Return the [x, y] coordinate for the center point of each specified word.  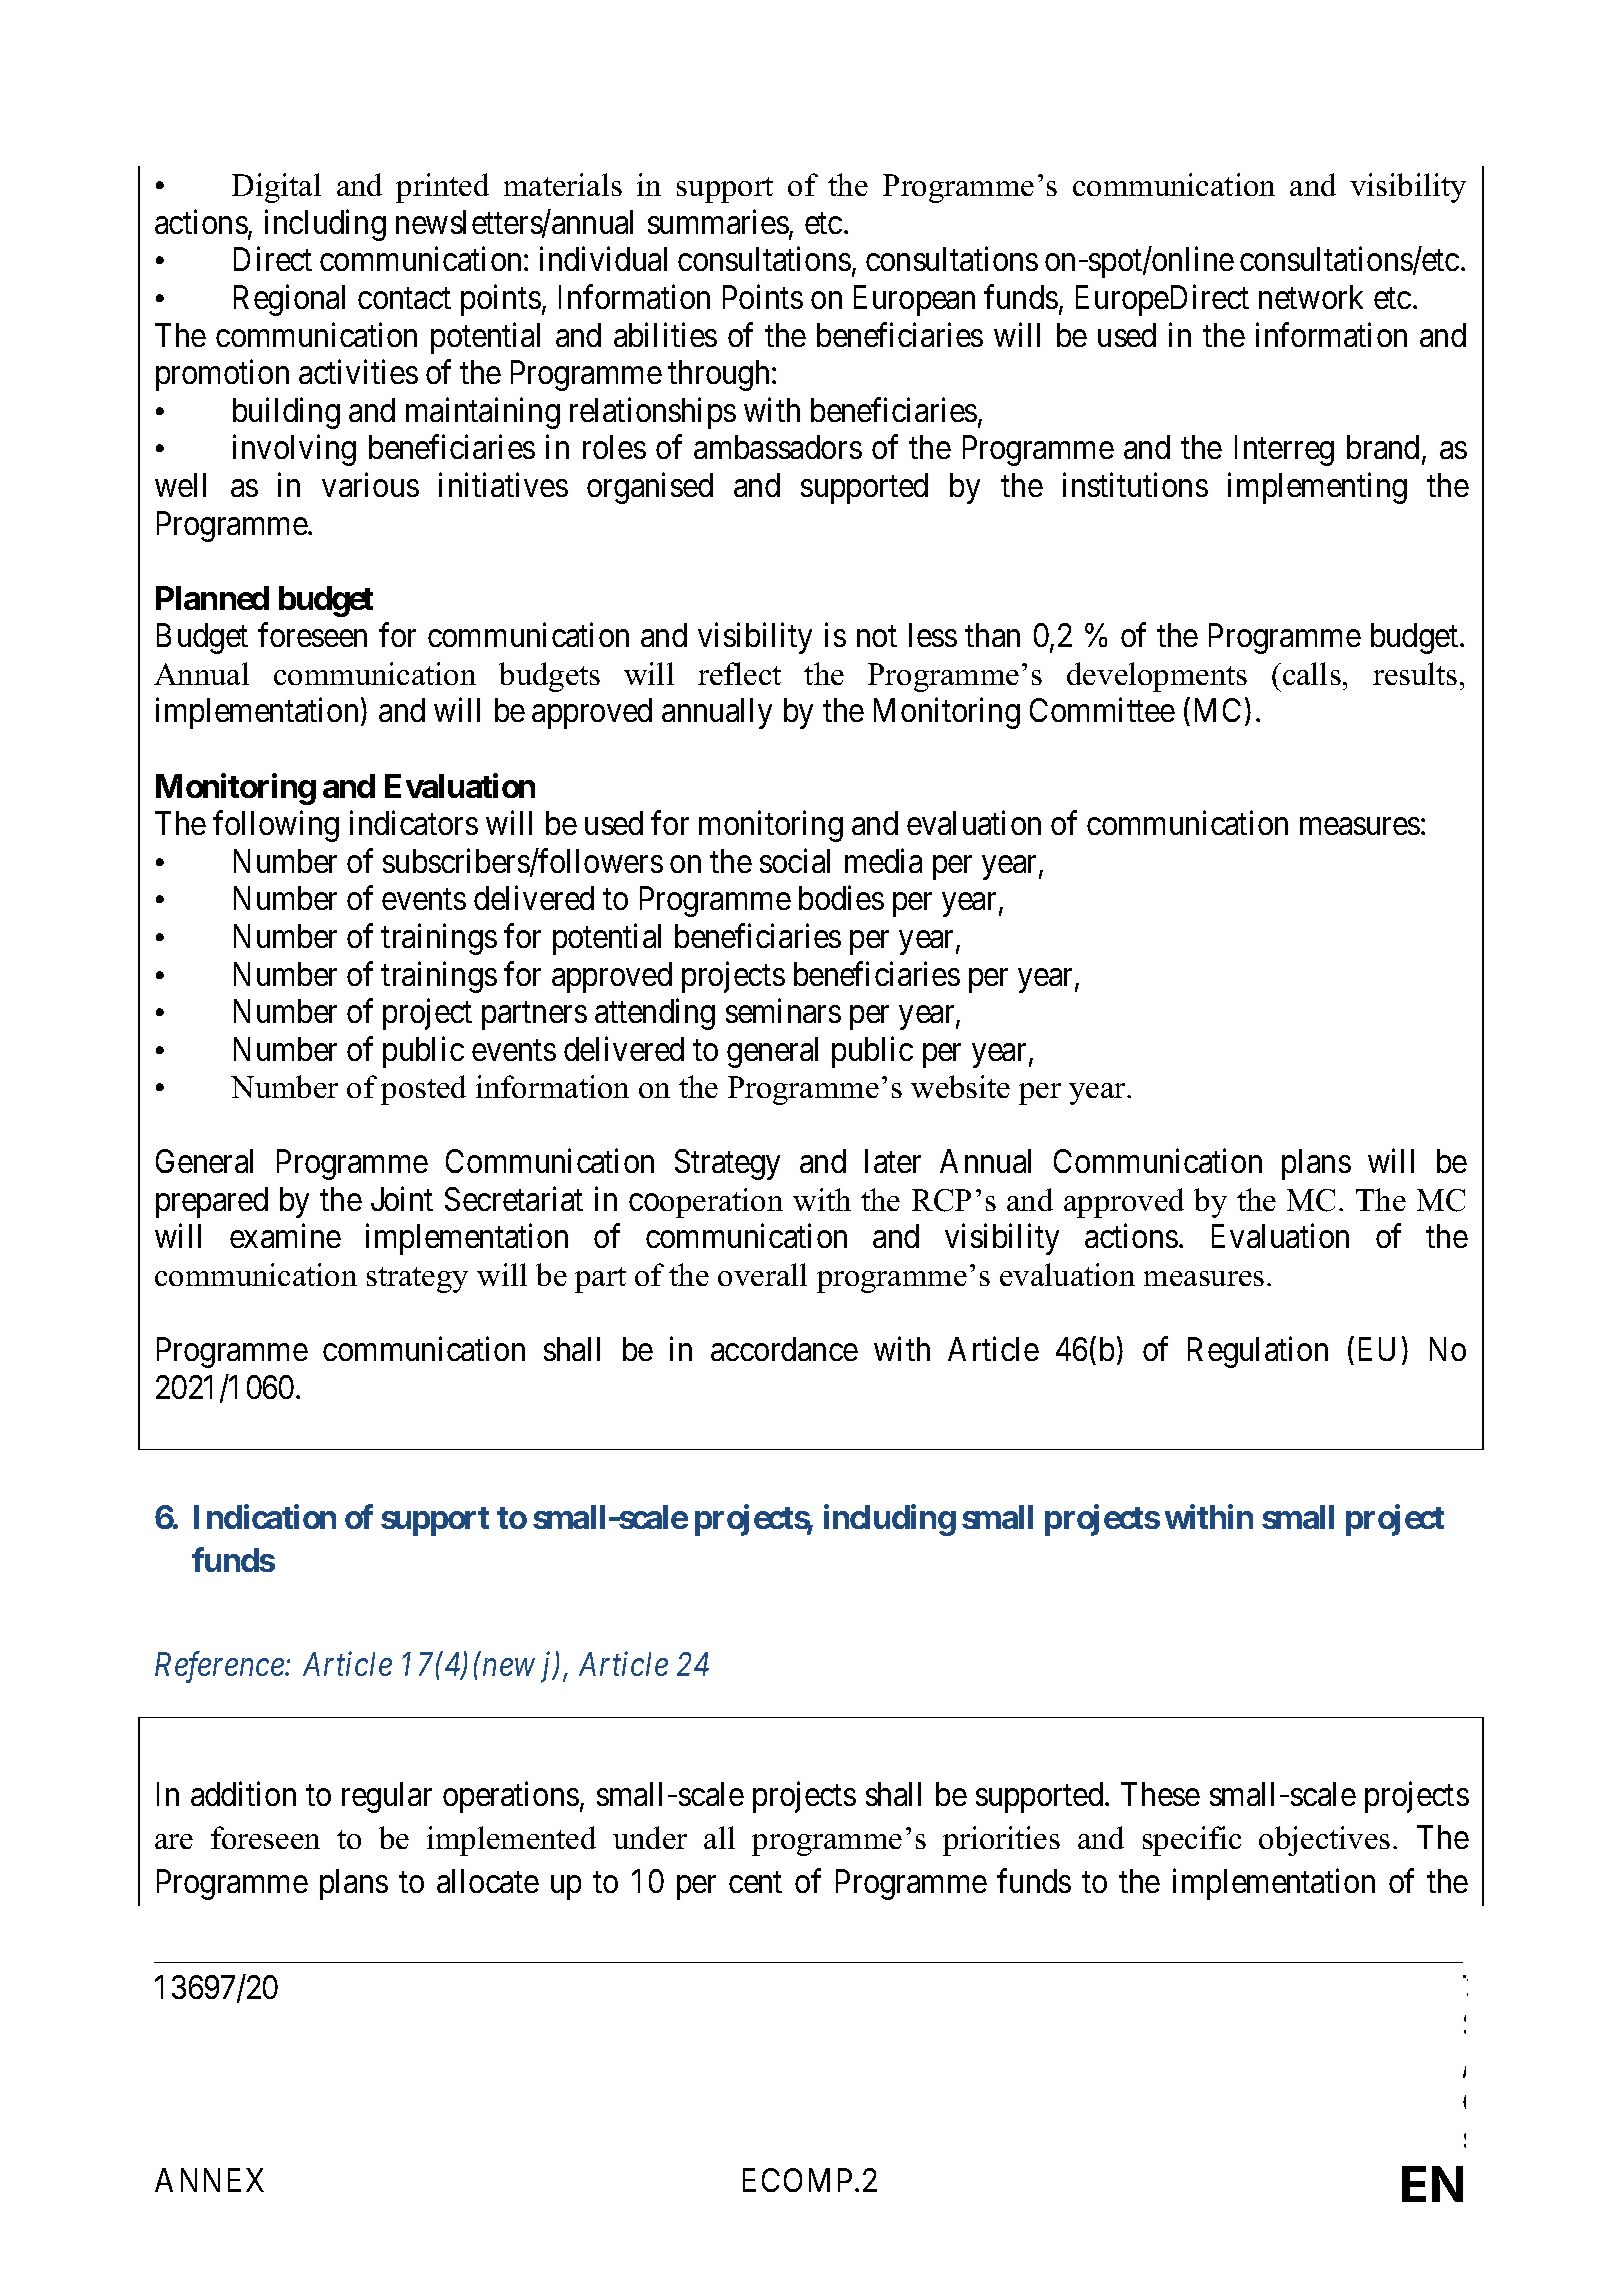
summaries [718, 222]
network [1311, 297]
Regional [289, 300]
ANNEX [209, 2180]
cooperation [706, 1203]
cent [755, 1882]
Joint [402, 1199]
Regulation [1258, 1352]
